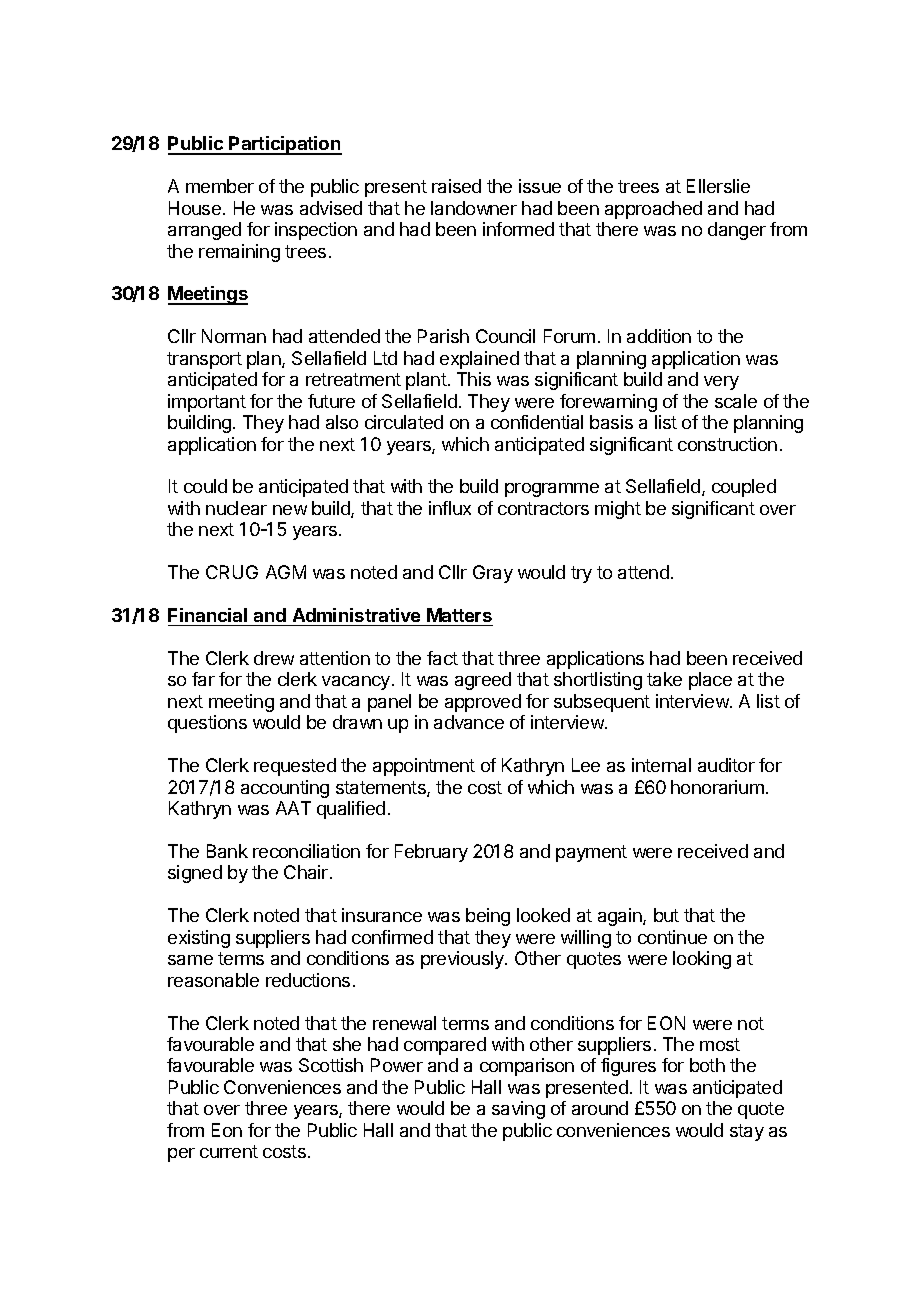 This screenshot has height=1308, width=924. Describe the element at coordinates (618, 510) in the screenshot. I see `might` at that location.
